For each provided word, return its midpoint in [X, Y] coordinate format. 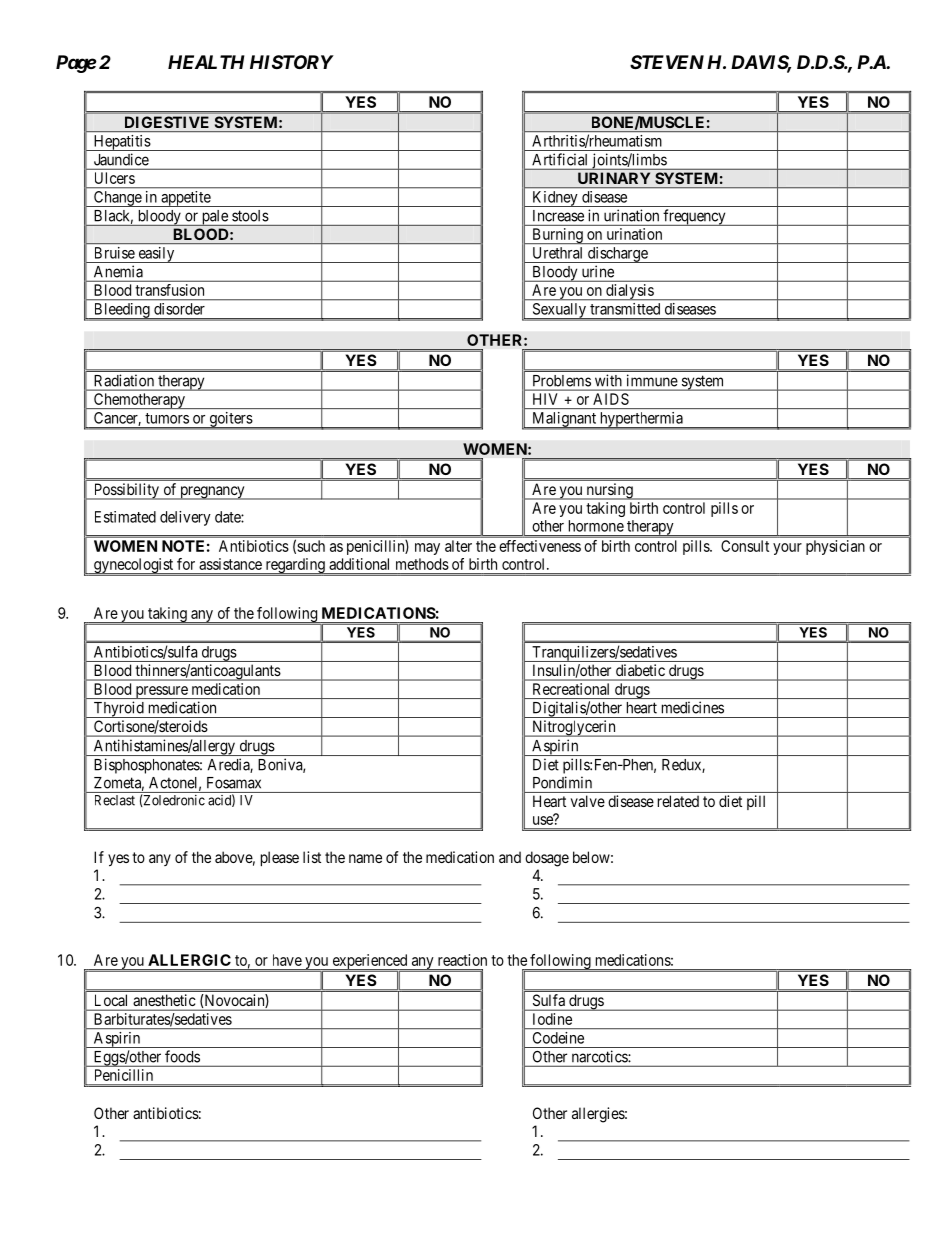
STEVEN [667, 62]
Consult [745, 546]
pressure [161, 692]
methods [422, 564]
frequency [694, 217]
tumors [167, 418]
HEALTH [206, 62]
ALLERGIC [189, 960]
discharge [617, 255]
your [787, 549]
